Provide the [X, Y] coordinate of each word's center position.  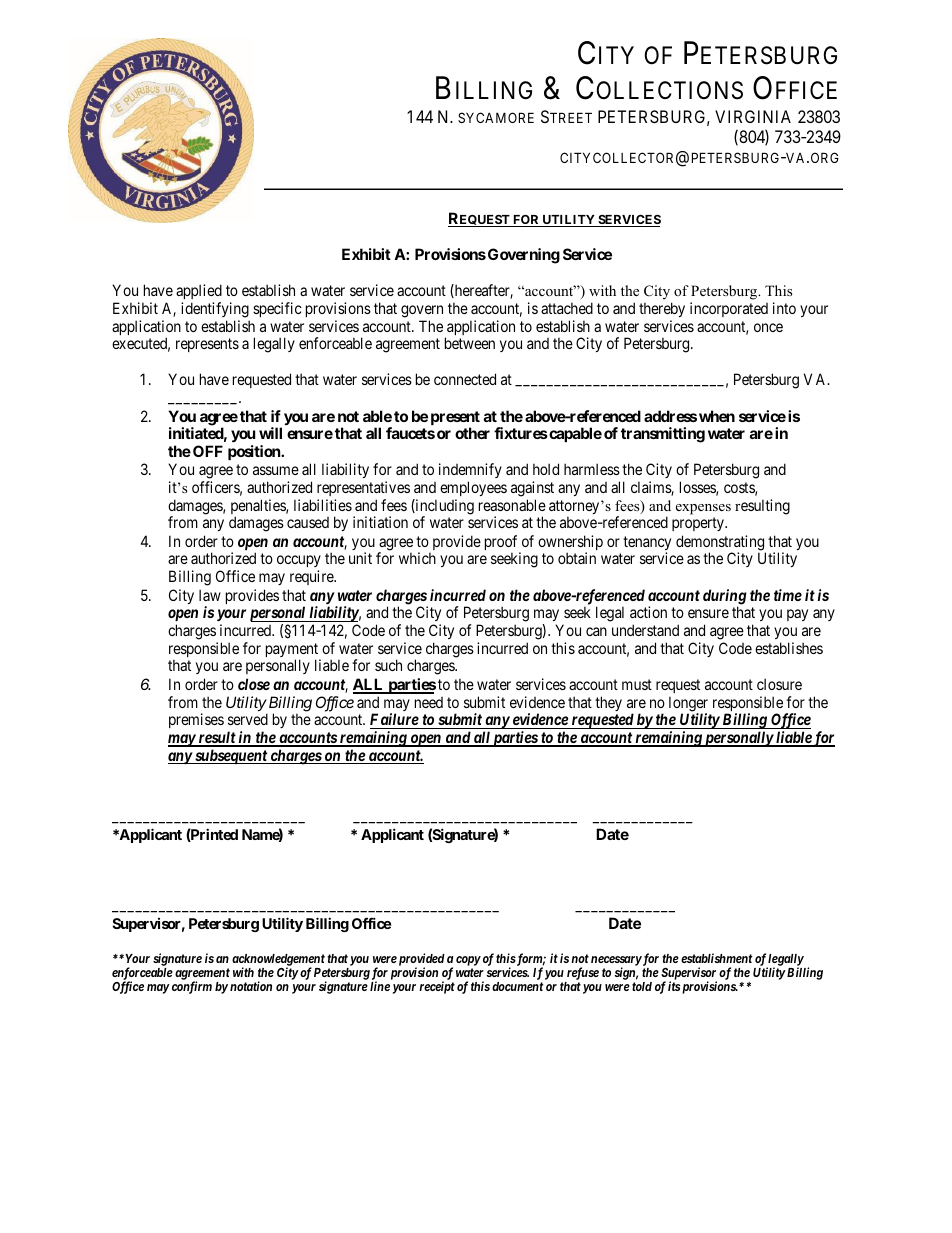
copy [468, 961]
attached [567, 308]
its [674, 986]
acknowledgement [278, 961]
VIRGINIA [753, 116]
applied [199, 293]
